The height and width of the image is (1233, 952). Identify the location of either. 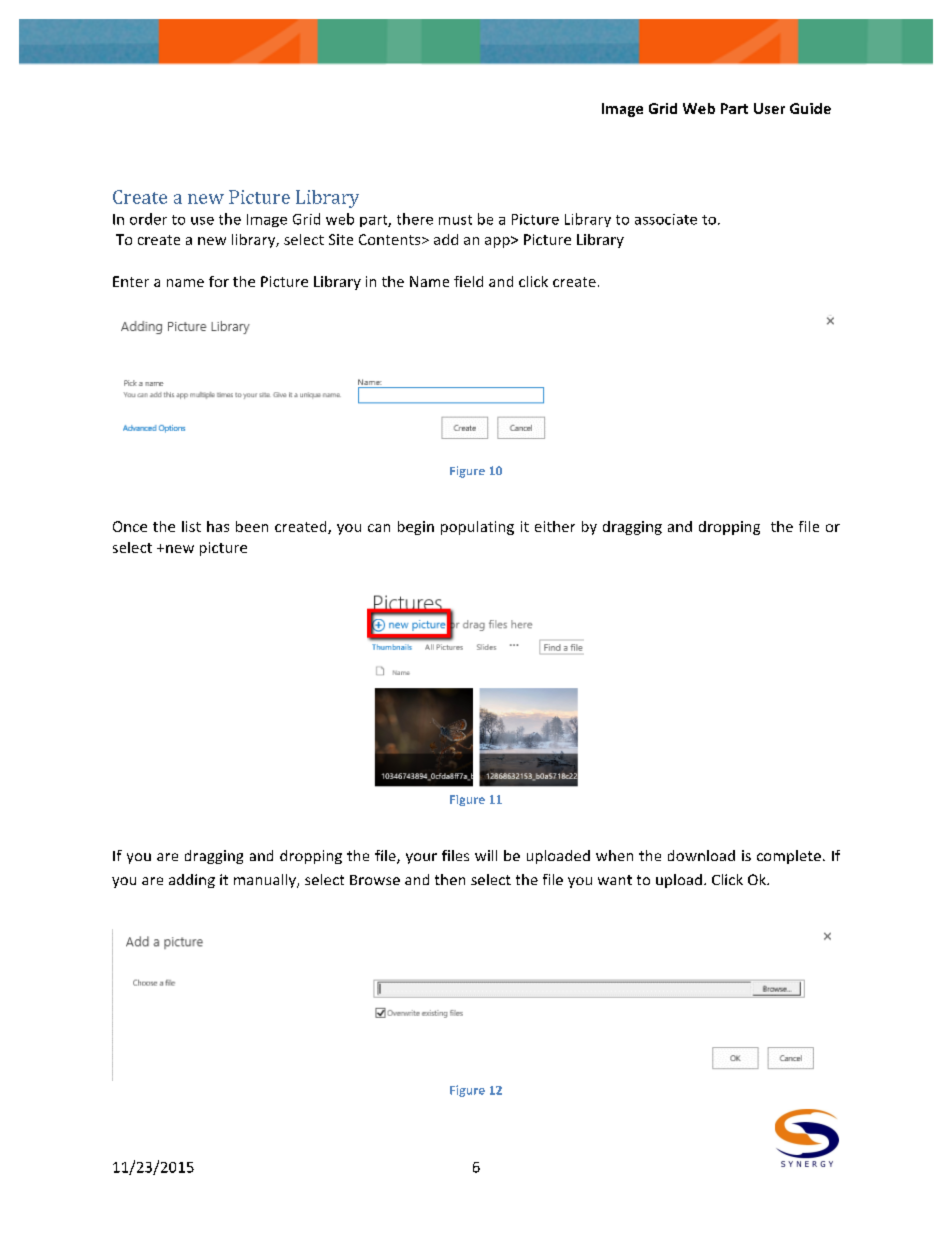
(555, 526).
